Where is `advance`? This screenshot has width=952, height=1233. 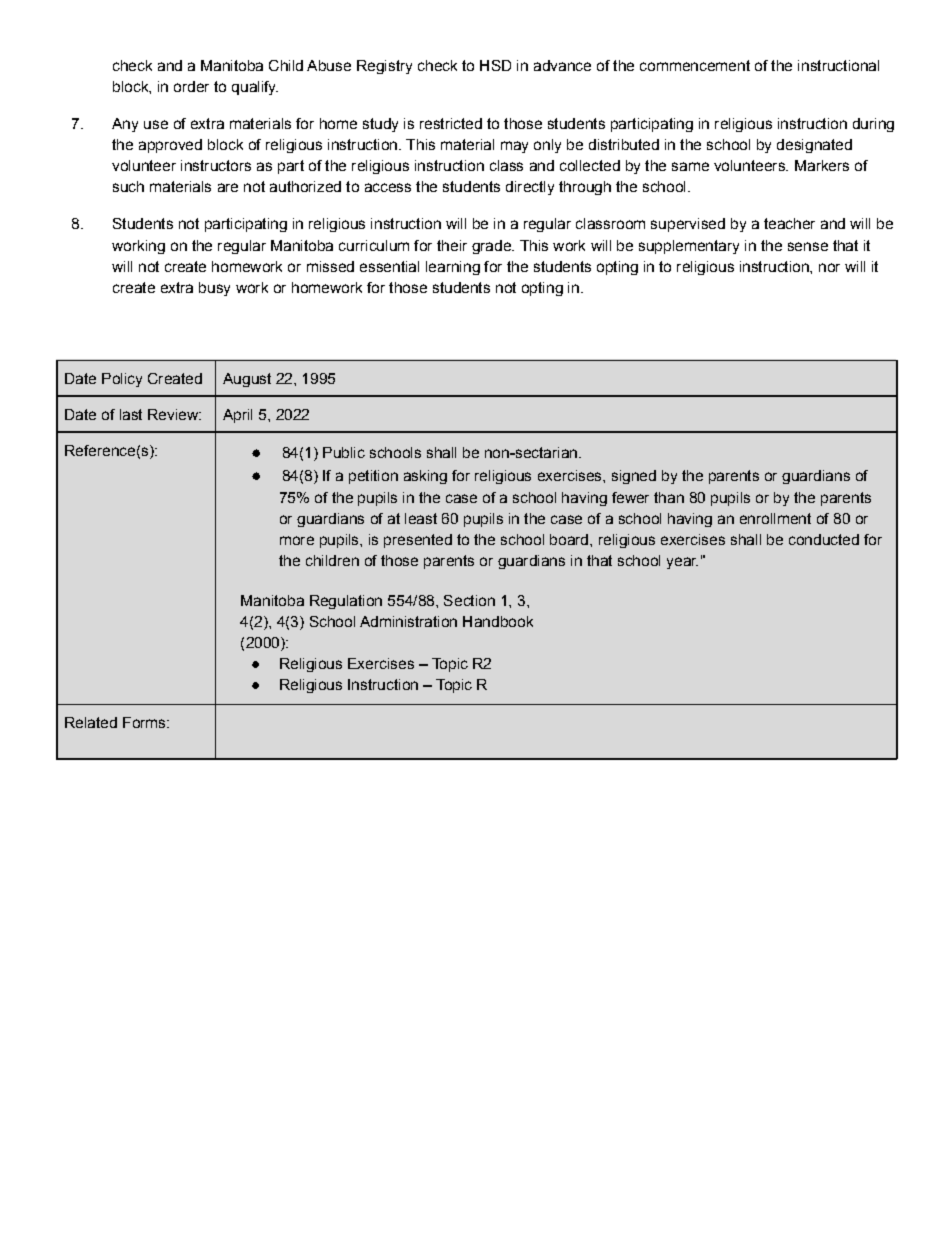
advance is located at coordinates (562, 65).
